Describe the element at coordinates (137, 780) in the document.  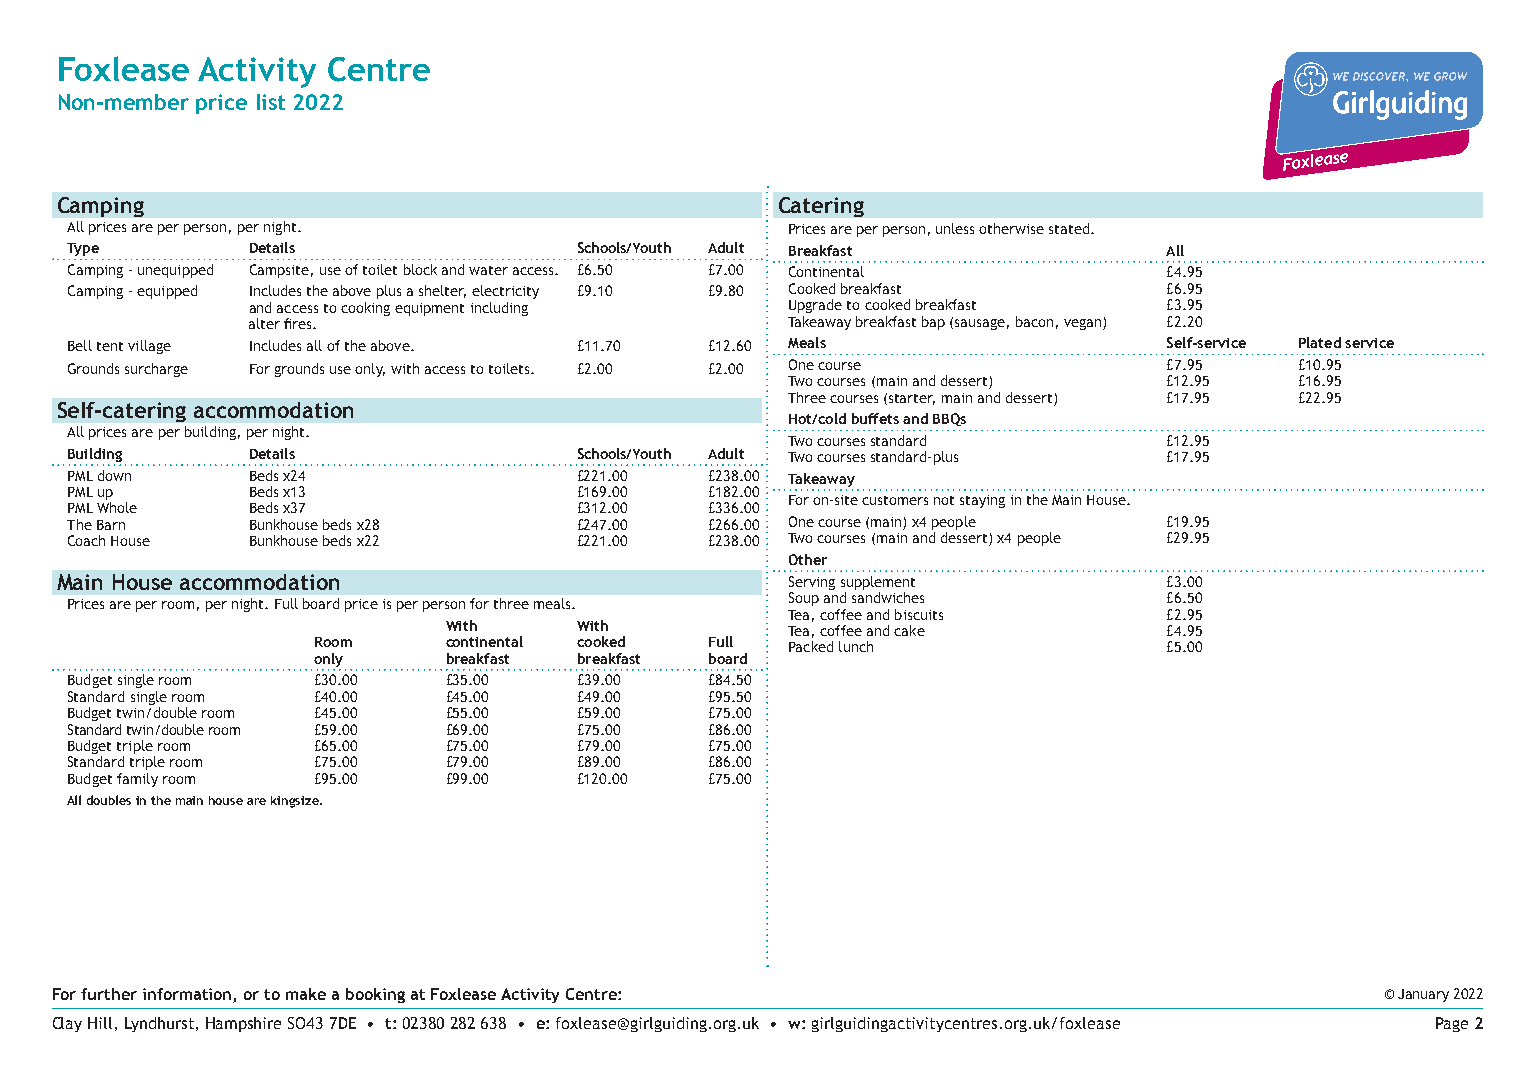
I see `family` at that location.
